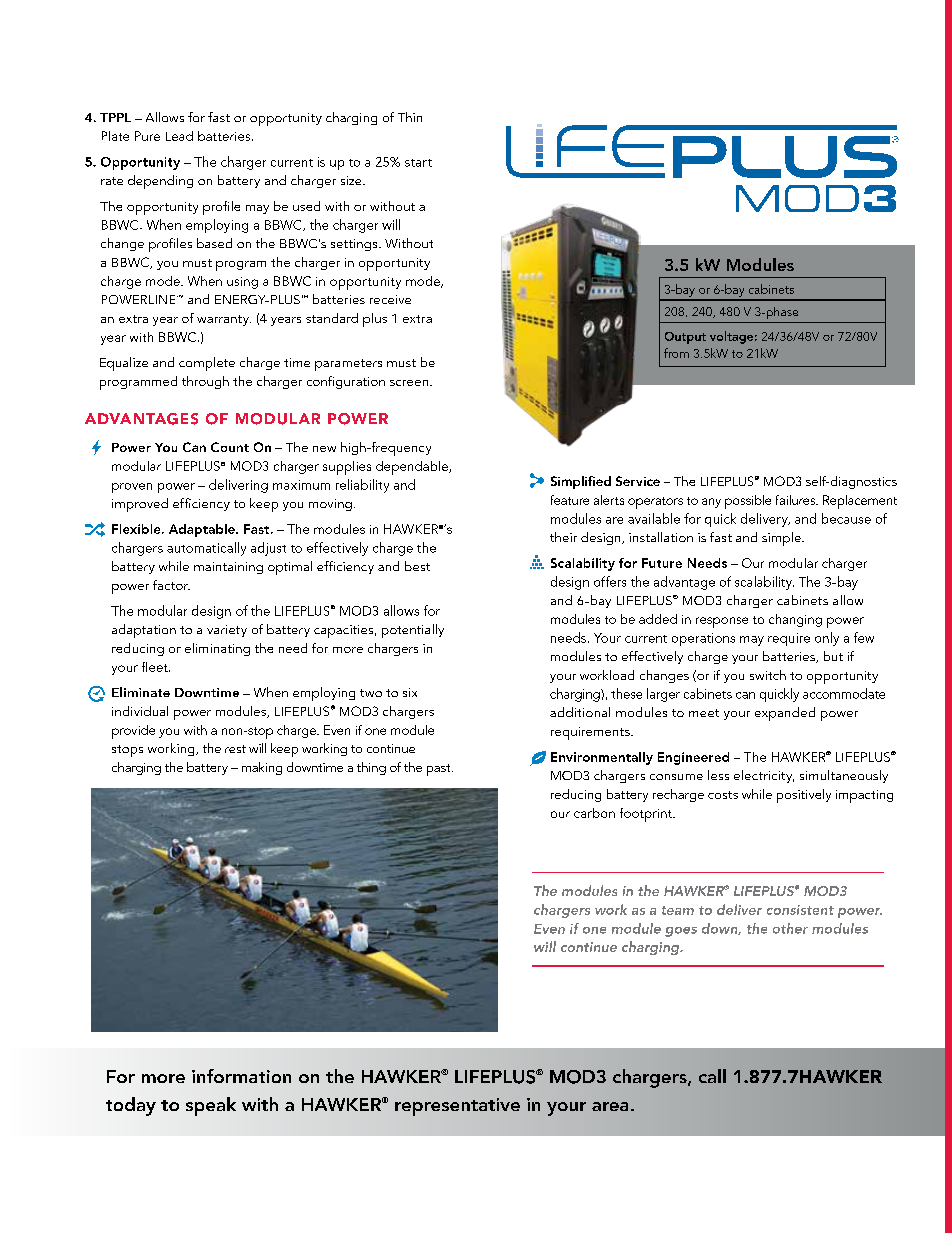 The width and height of the image is (952, 1233). Describe the element at coordinates (685, 338) in the image. I see `Output` at that location.
